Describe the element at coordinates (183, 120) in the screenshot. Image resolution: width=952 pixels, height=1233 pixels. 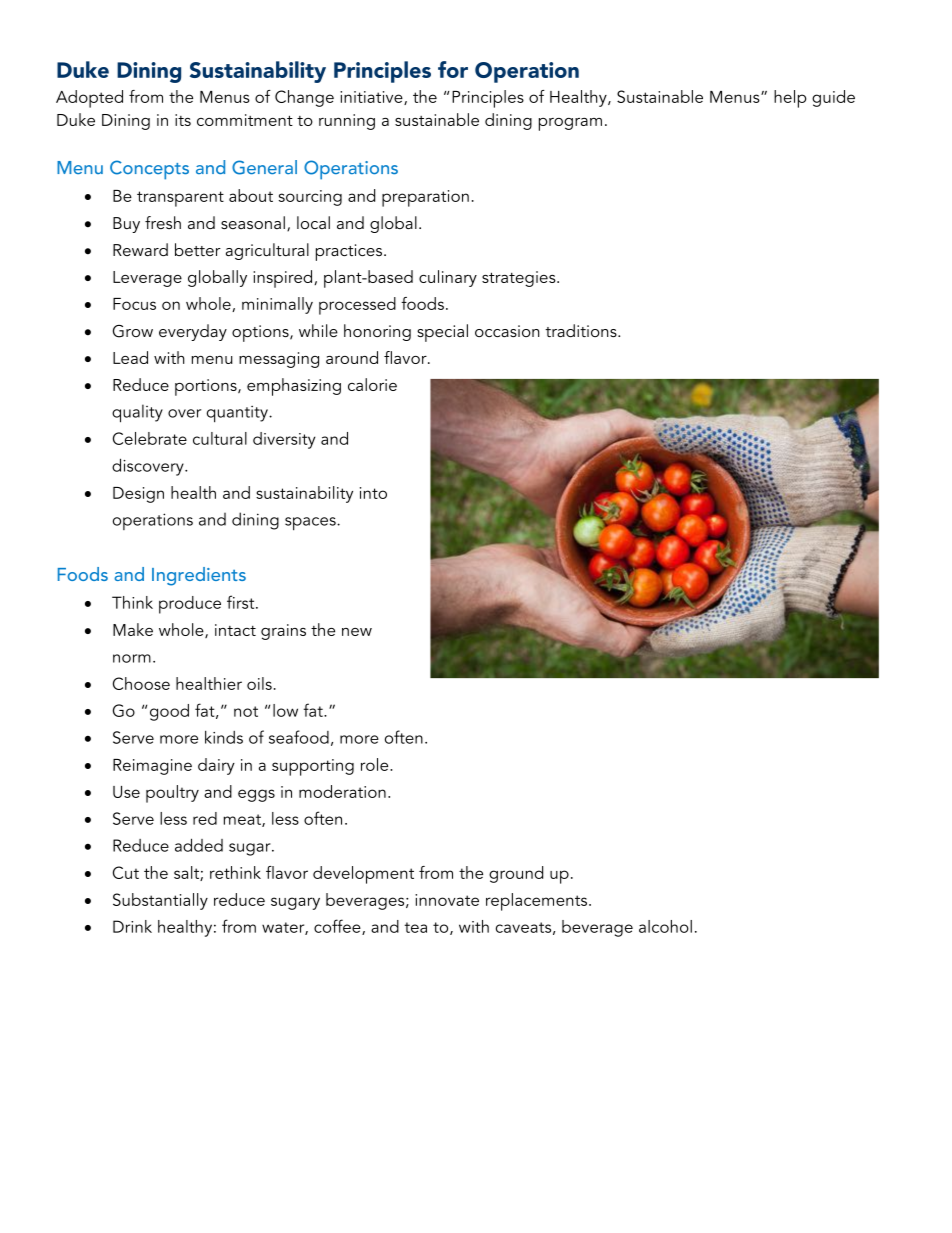
I see `its` at that location.
